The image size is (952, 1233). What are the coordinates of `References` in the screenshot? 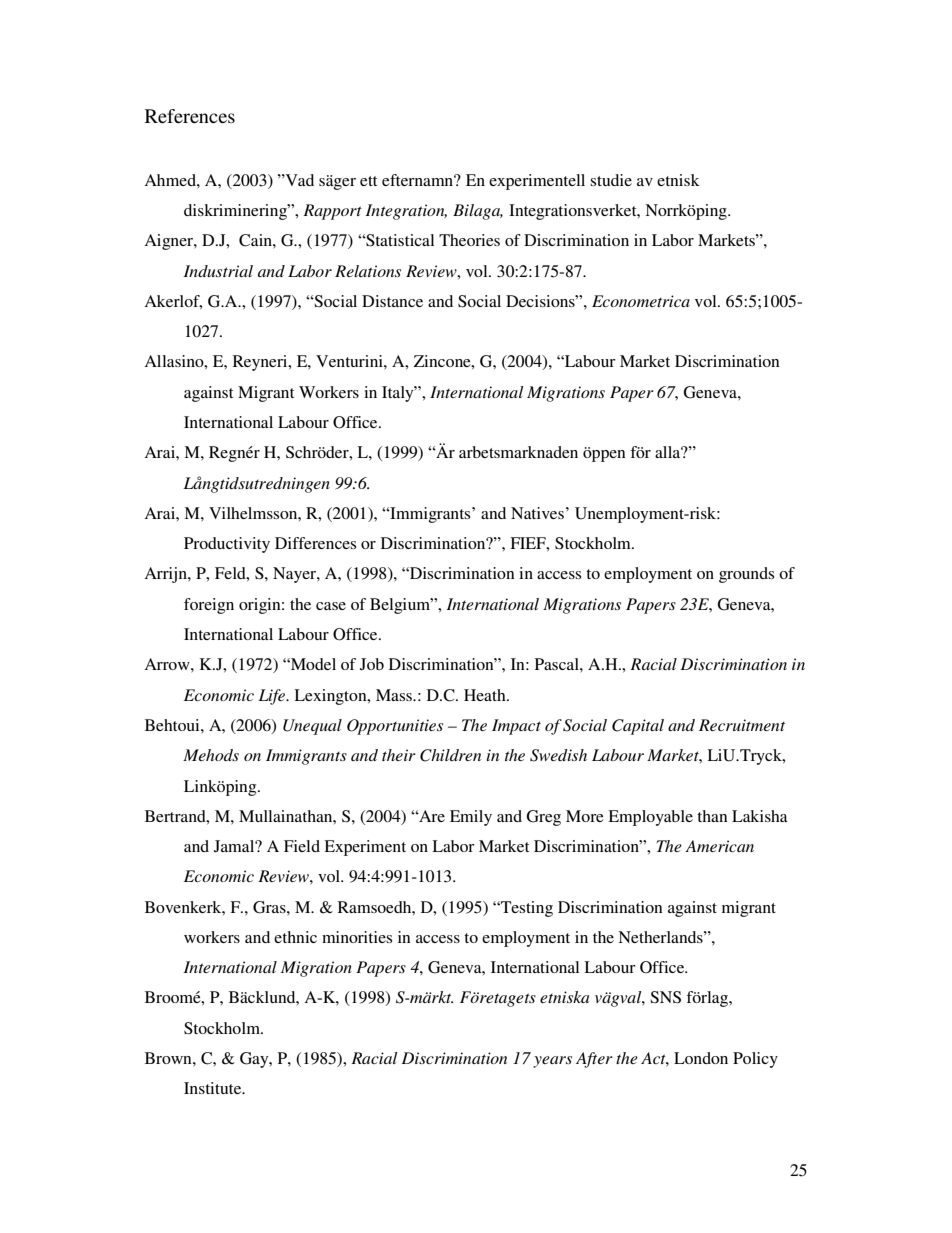 It's located at (190, 116).
